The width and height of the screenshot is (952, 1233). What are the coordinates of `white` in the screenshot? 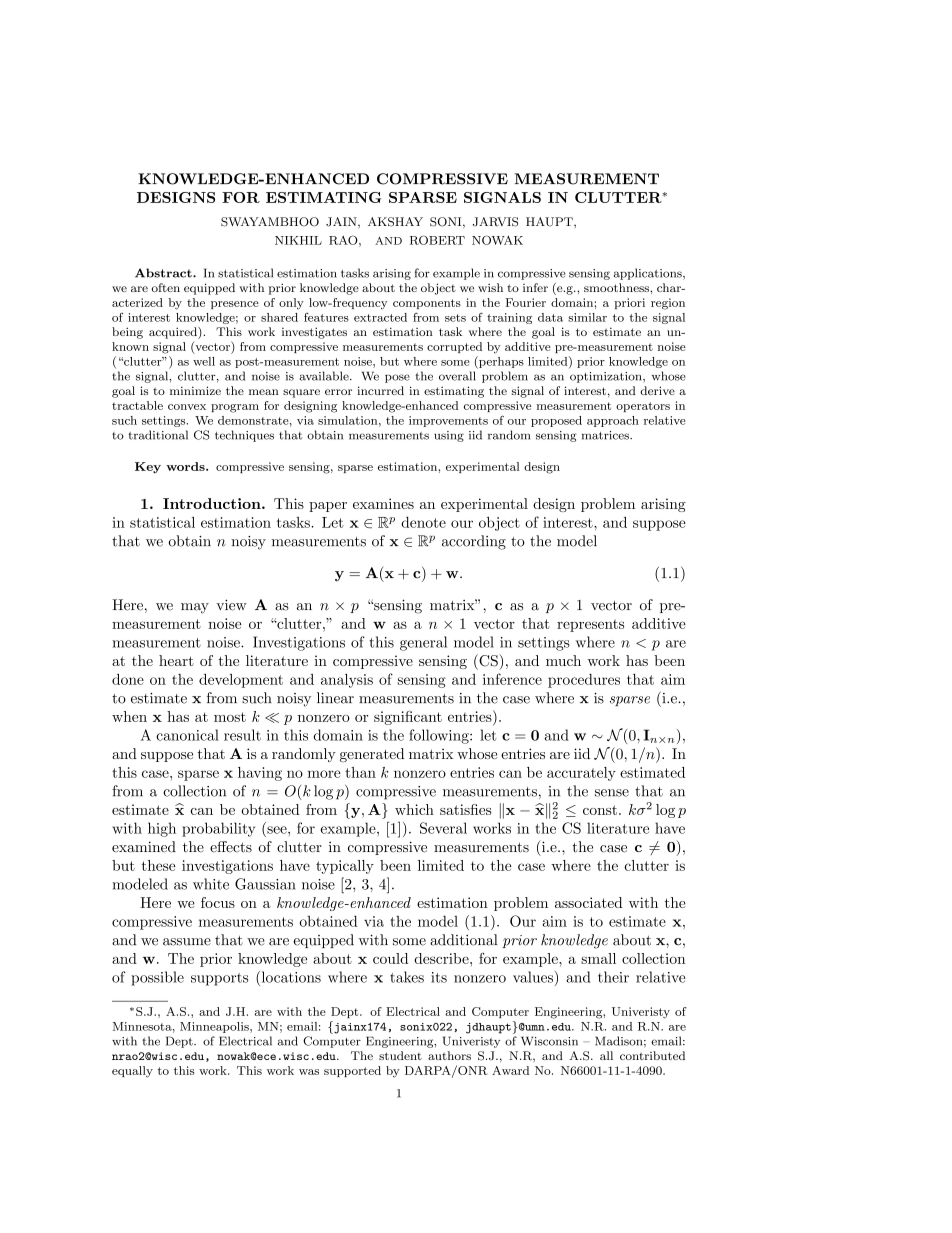 It's located at (211, 884).
